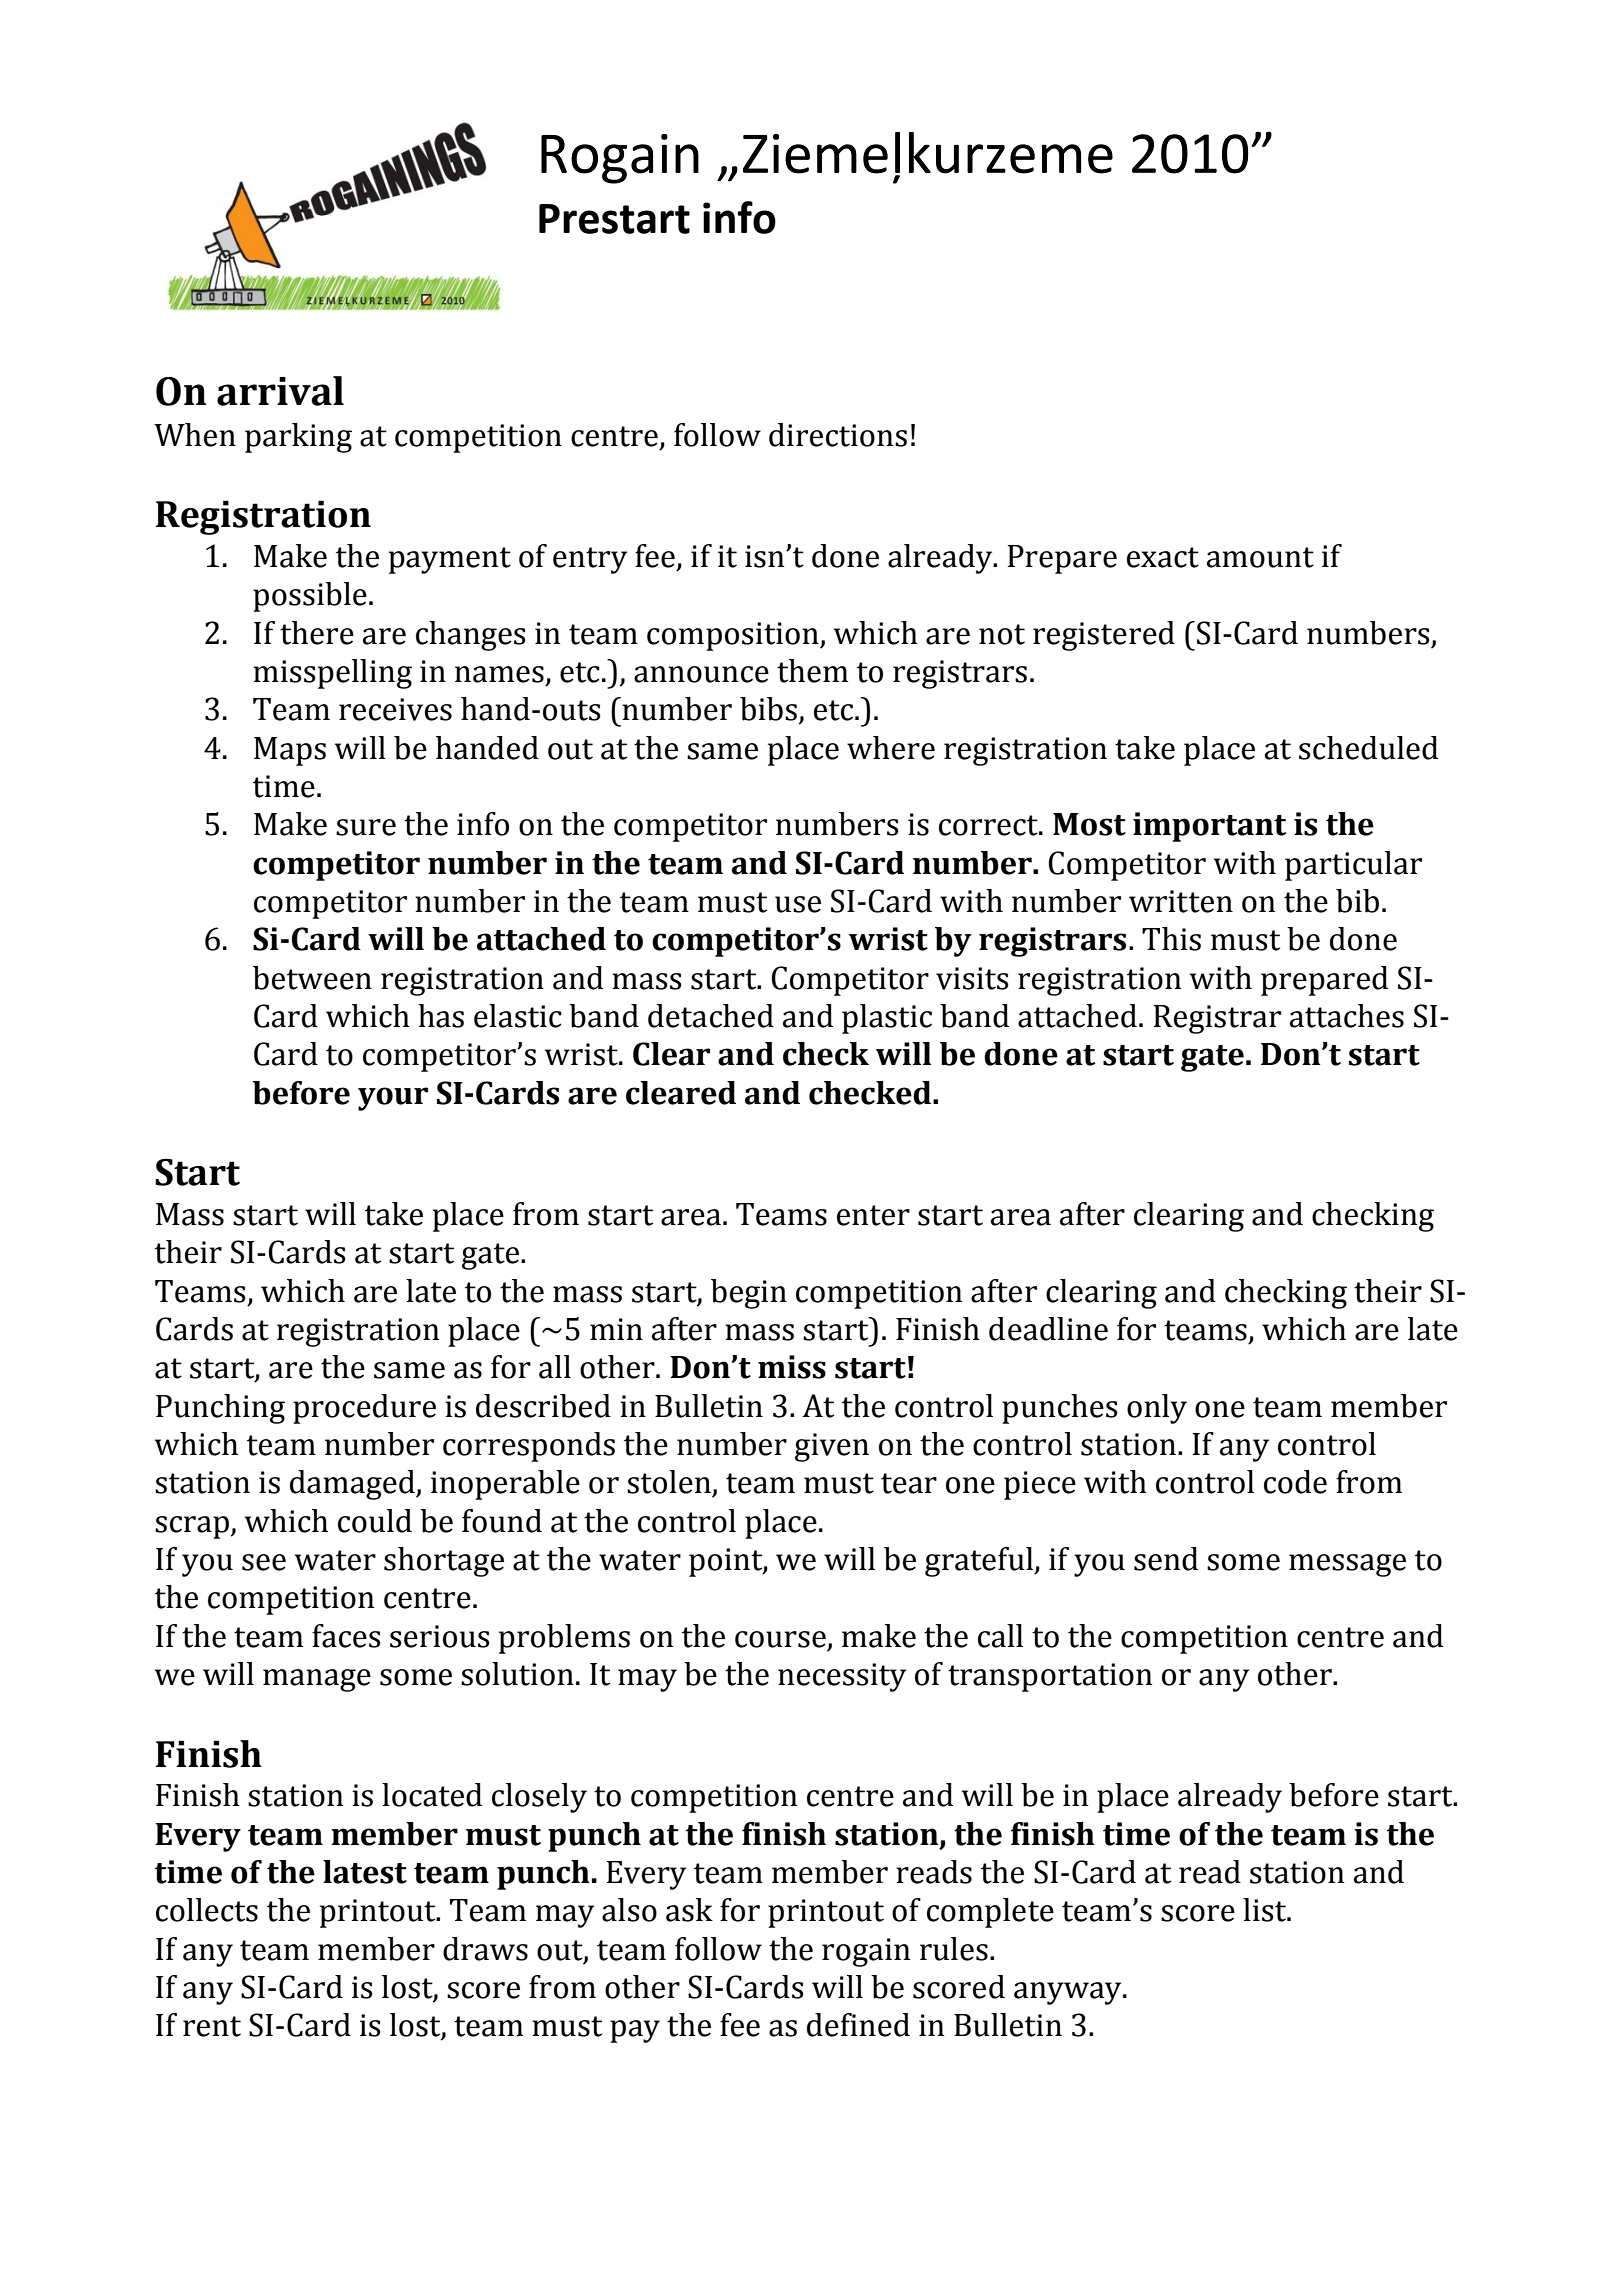 Image resolution: width=1621 pixels, height=2294 pixels. I want to click on attaches, so click(1347, 1016).
